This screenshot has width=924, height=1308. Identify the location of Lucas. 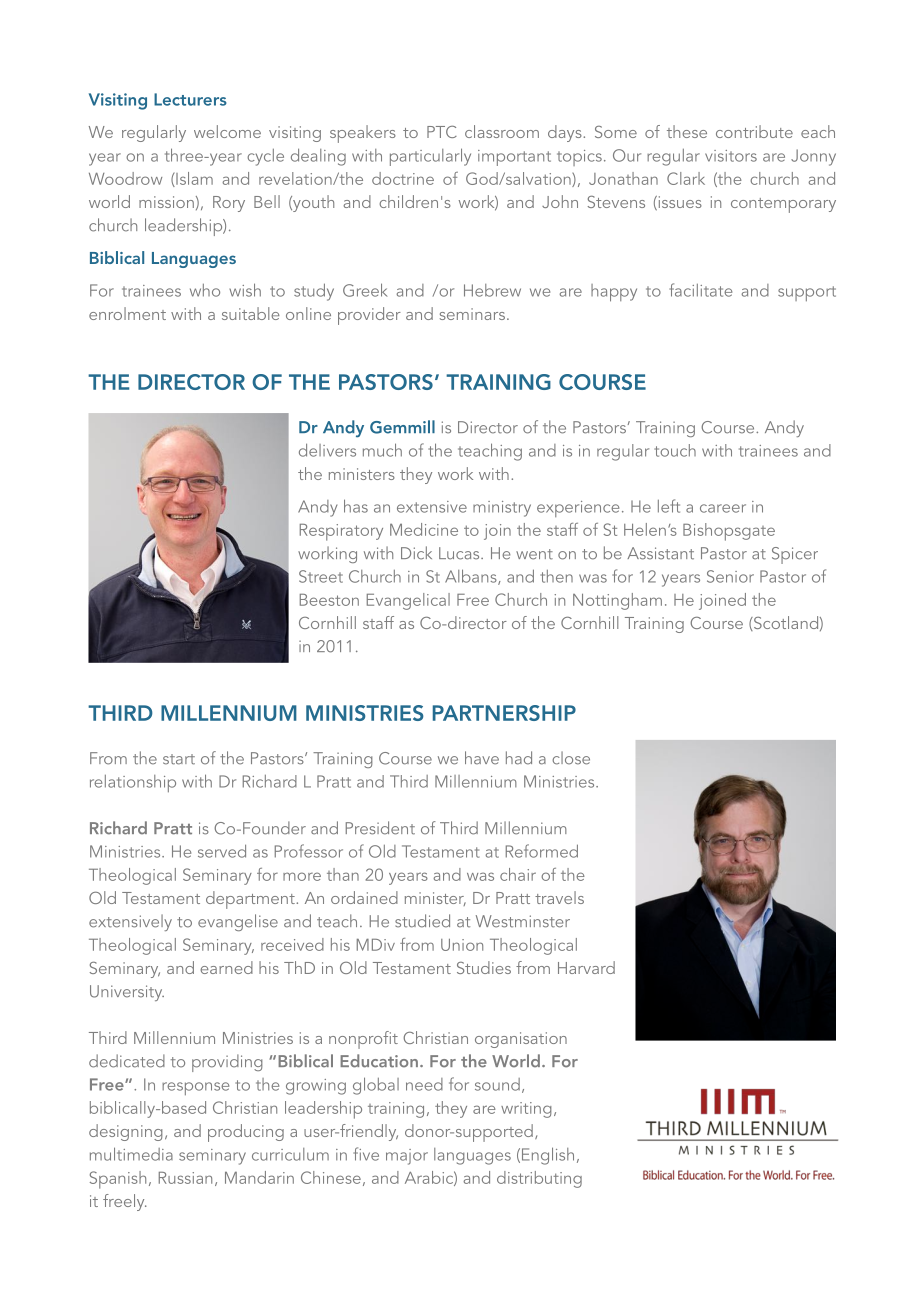
(460, 553).
